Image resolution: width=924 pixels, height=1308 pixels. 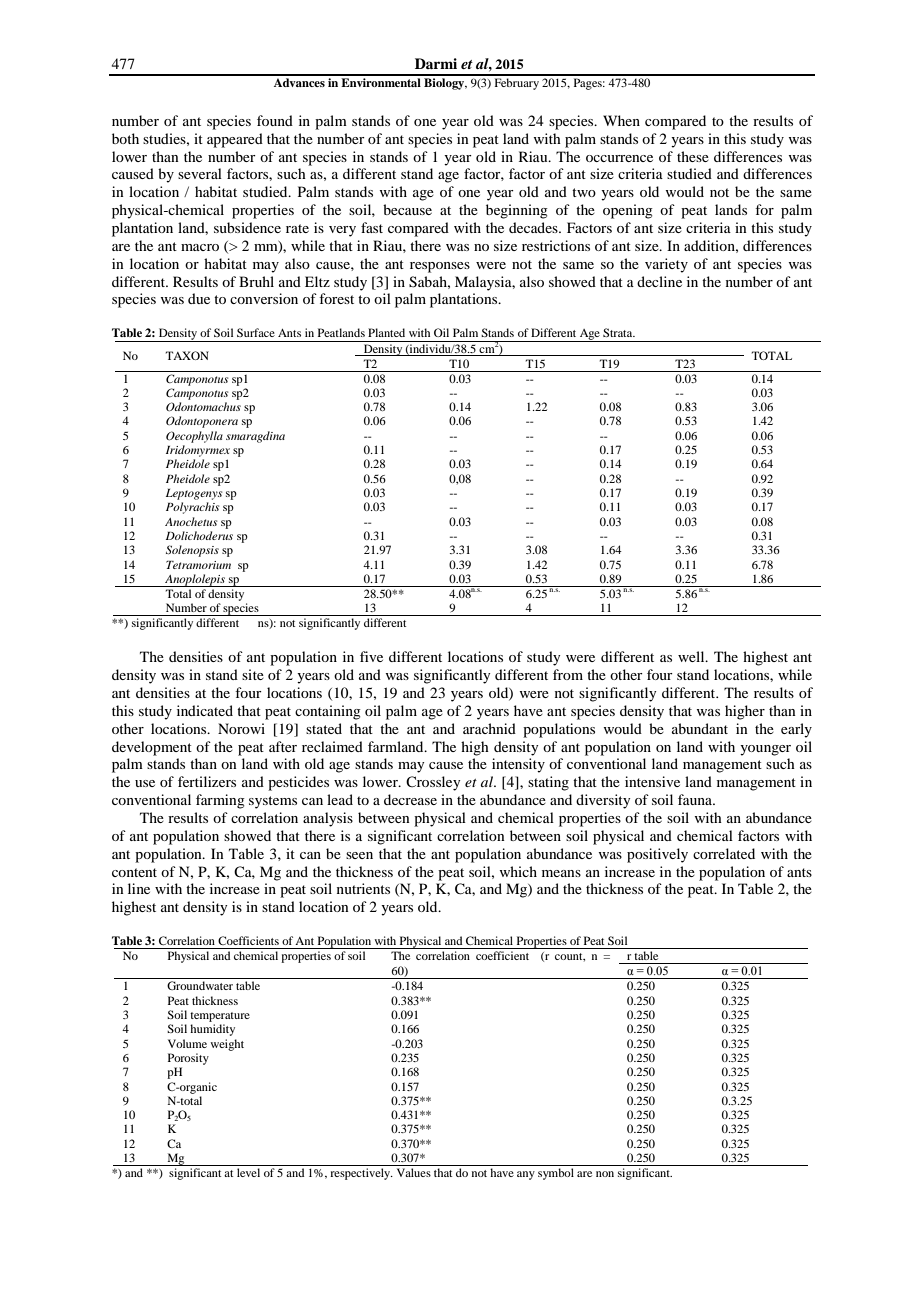 What do you see at coordinates (692, 656) in the page?
I see `well` at bounding box center [692, 656].
